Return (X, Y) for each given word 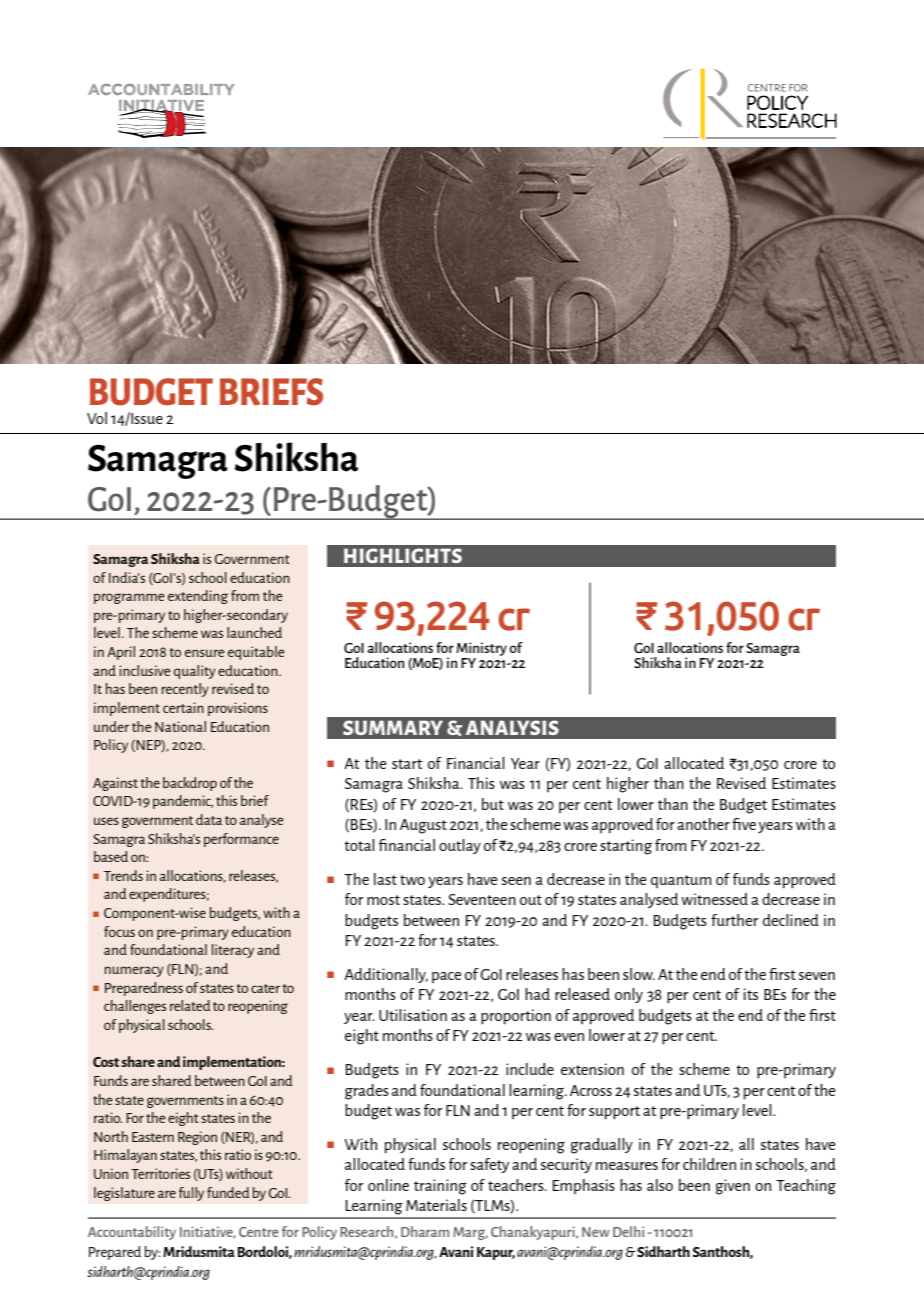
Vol (97, 418)
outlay (460, 846)
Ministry (481, 649)
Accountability (132, 1233)
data (209, 819)
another (703, 824)
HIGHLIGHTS (403, 555)
